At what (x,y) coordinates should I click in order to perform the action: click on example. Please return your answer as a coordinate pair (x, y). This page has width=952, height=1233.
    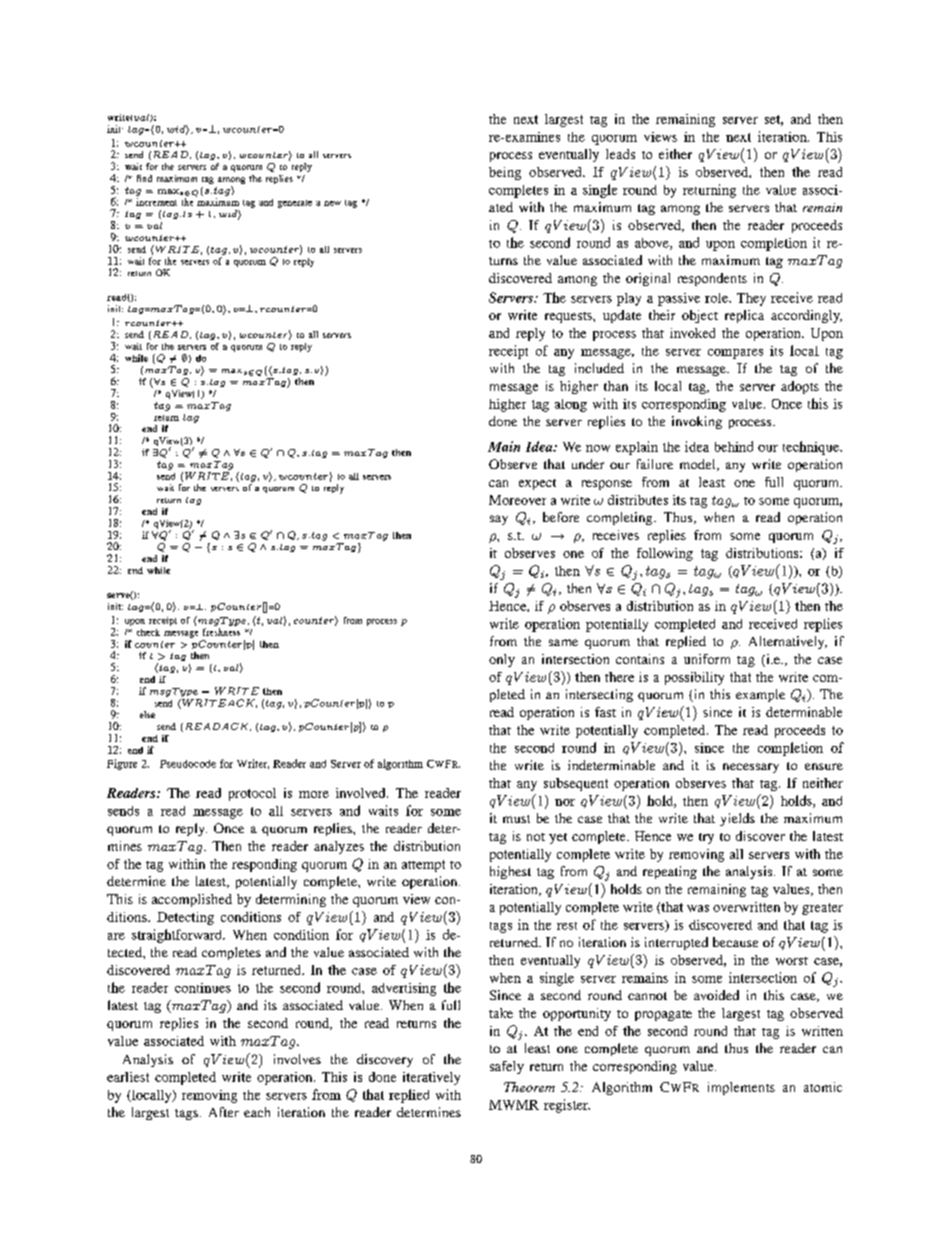
    Looking at the image, I should click on (760, 695).
